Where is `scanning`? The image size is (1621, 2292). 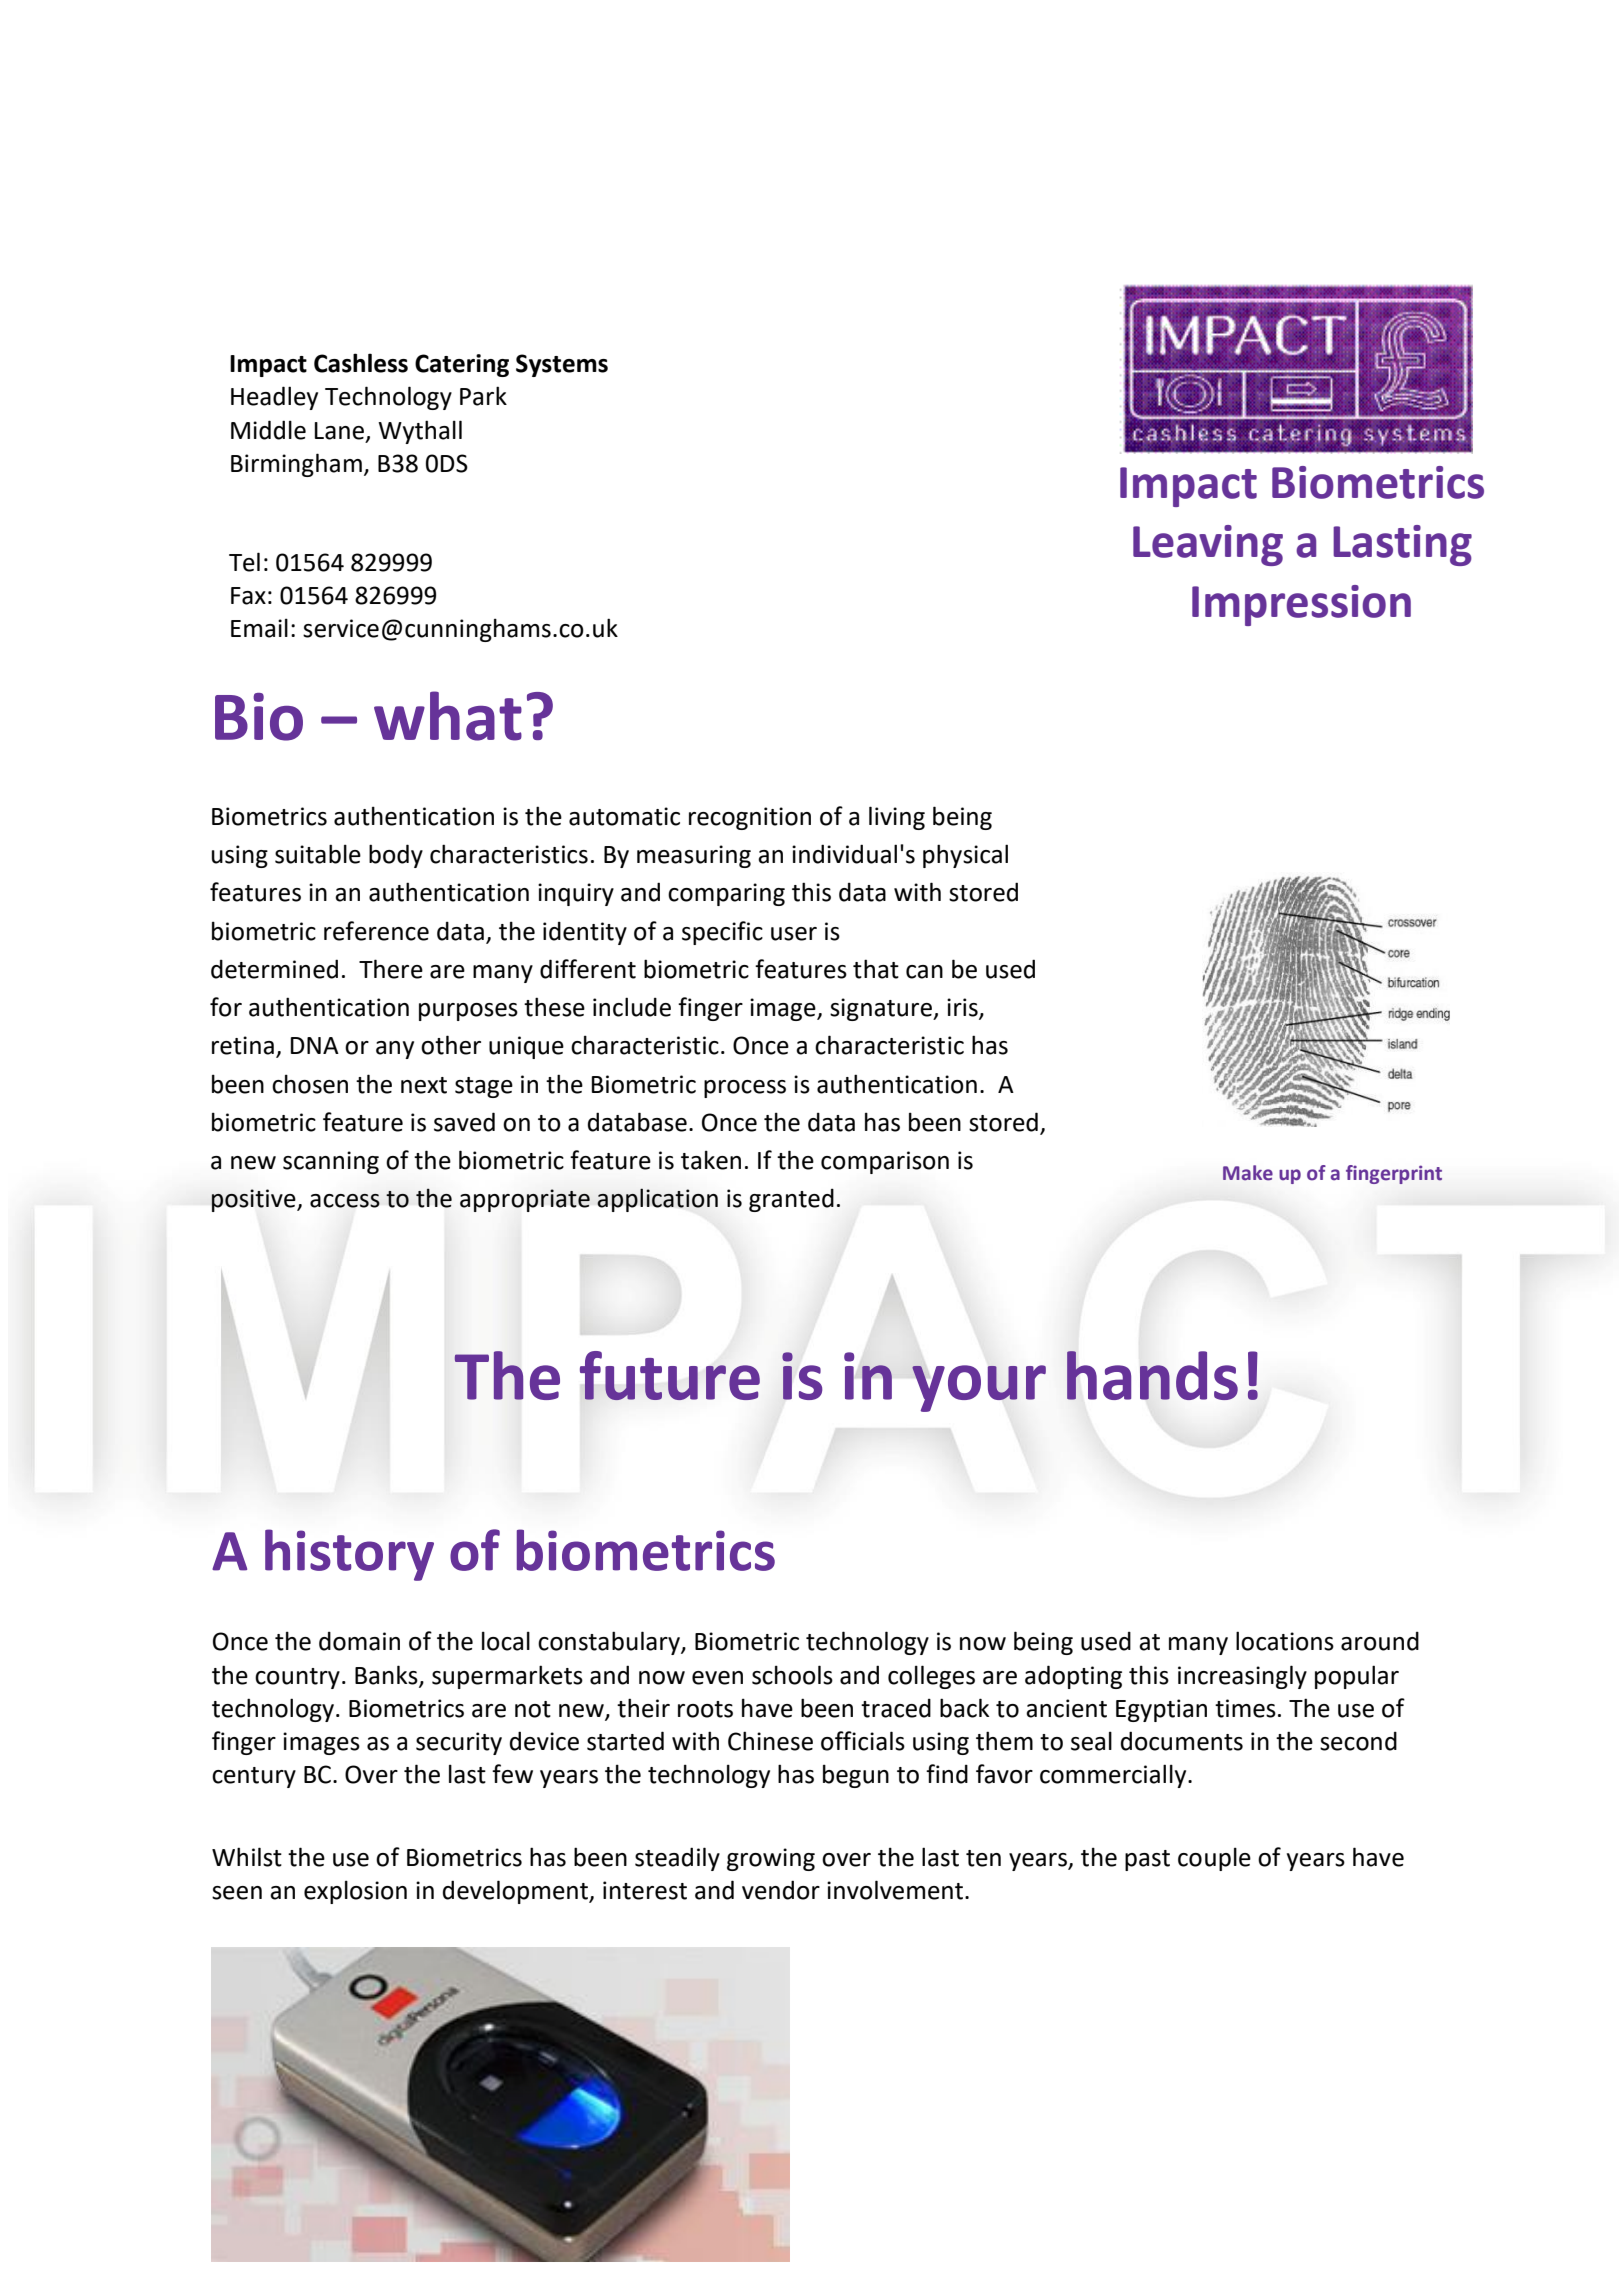
scanning is located at coordinates (331, 1162).
